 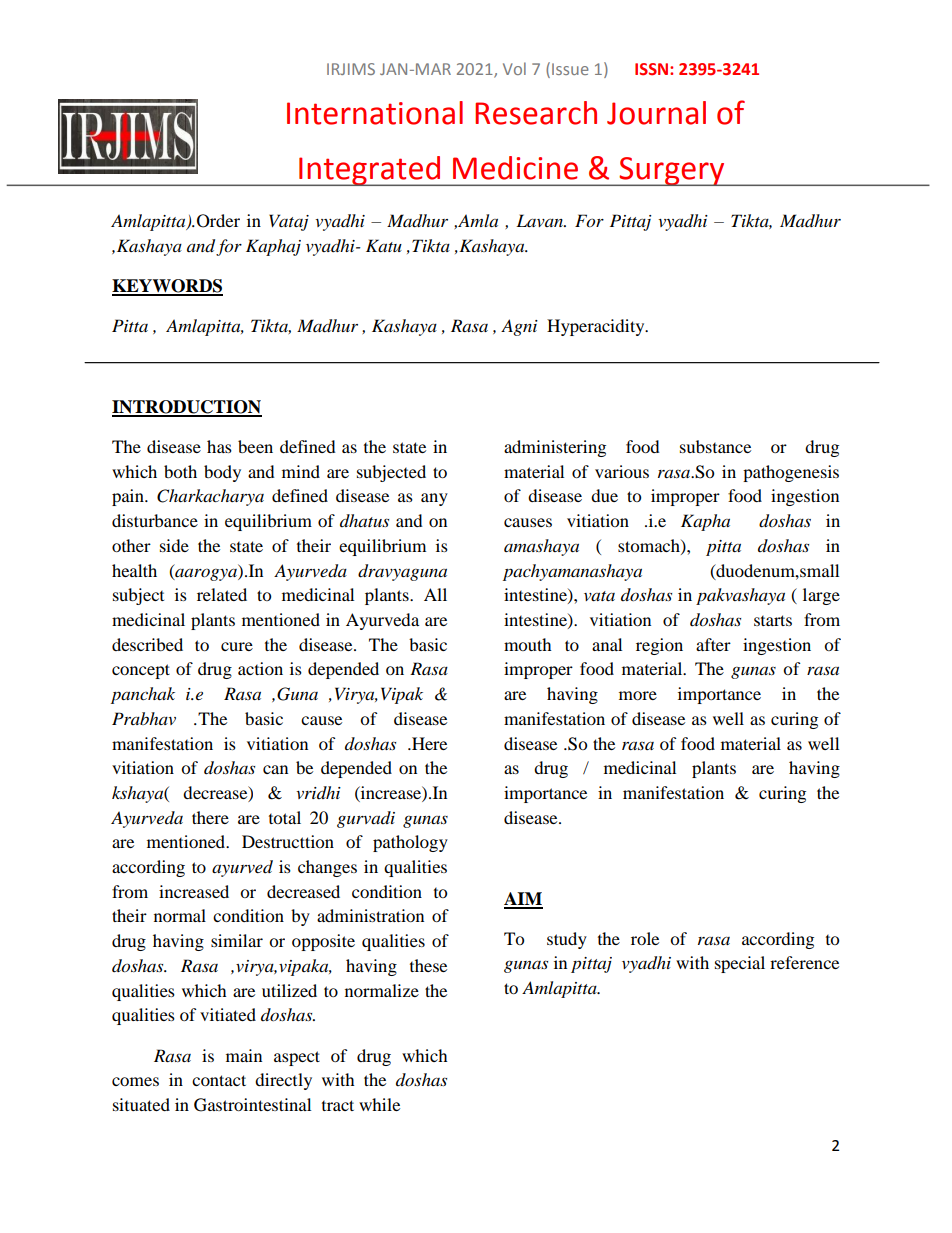 What do you see at coordinates (219, 1080) in the image?
I see `contact` at bounding box center [219, 1080].
